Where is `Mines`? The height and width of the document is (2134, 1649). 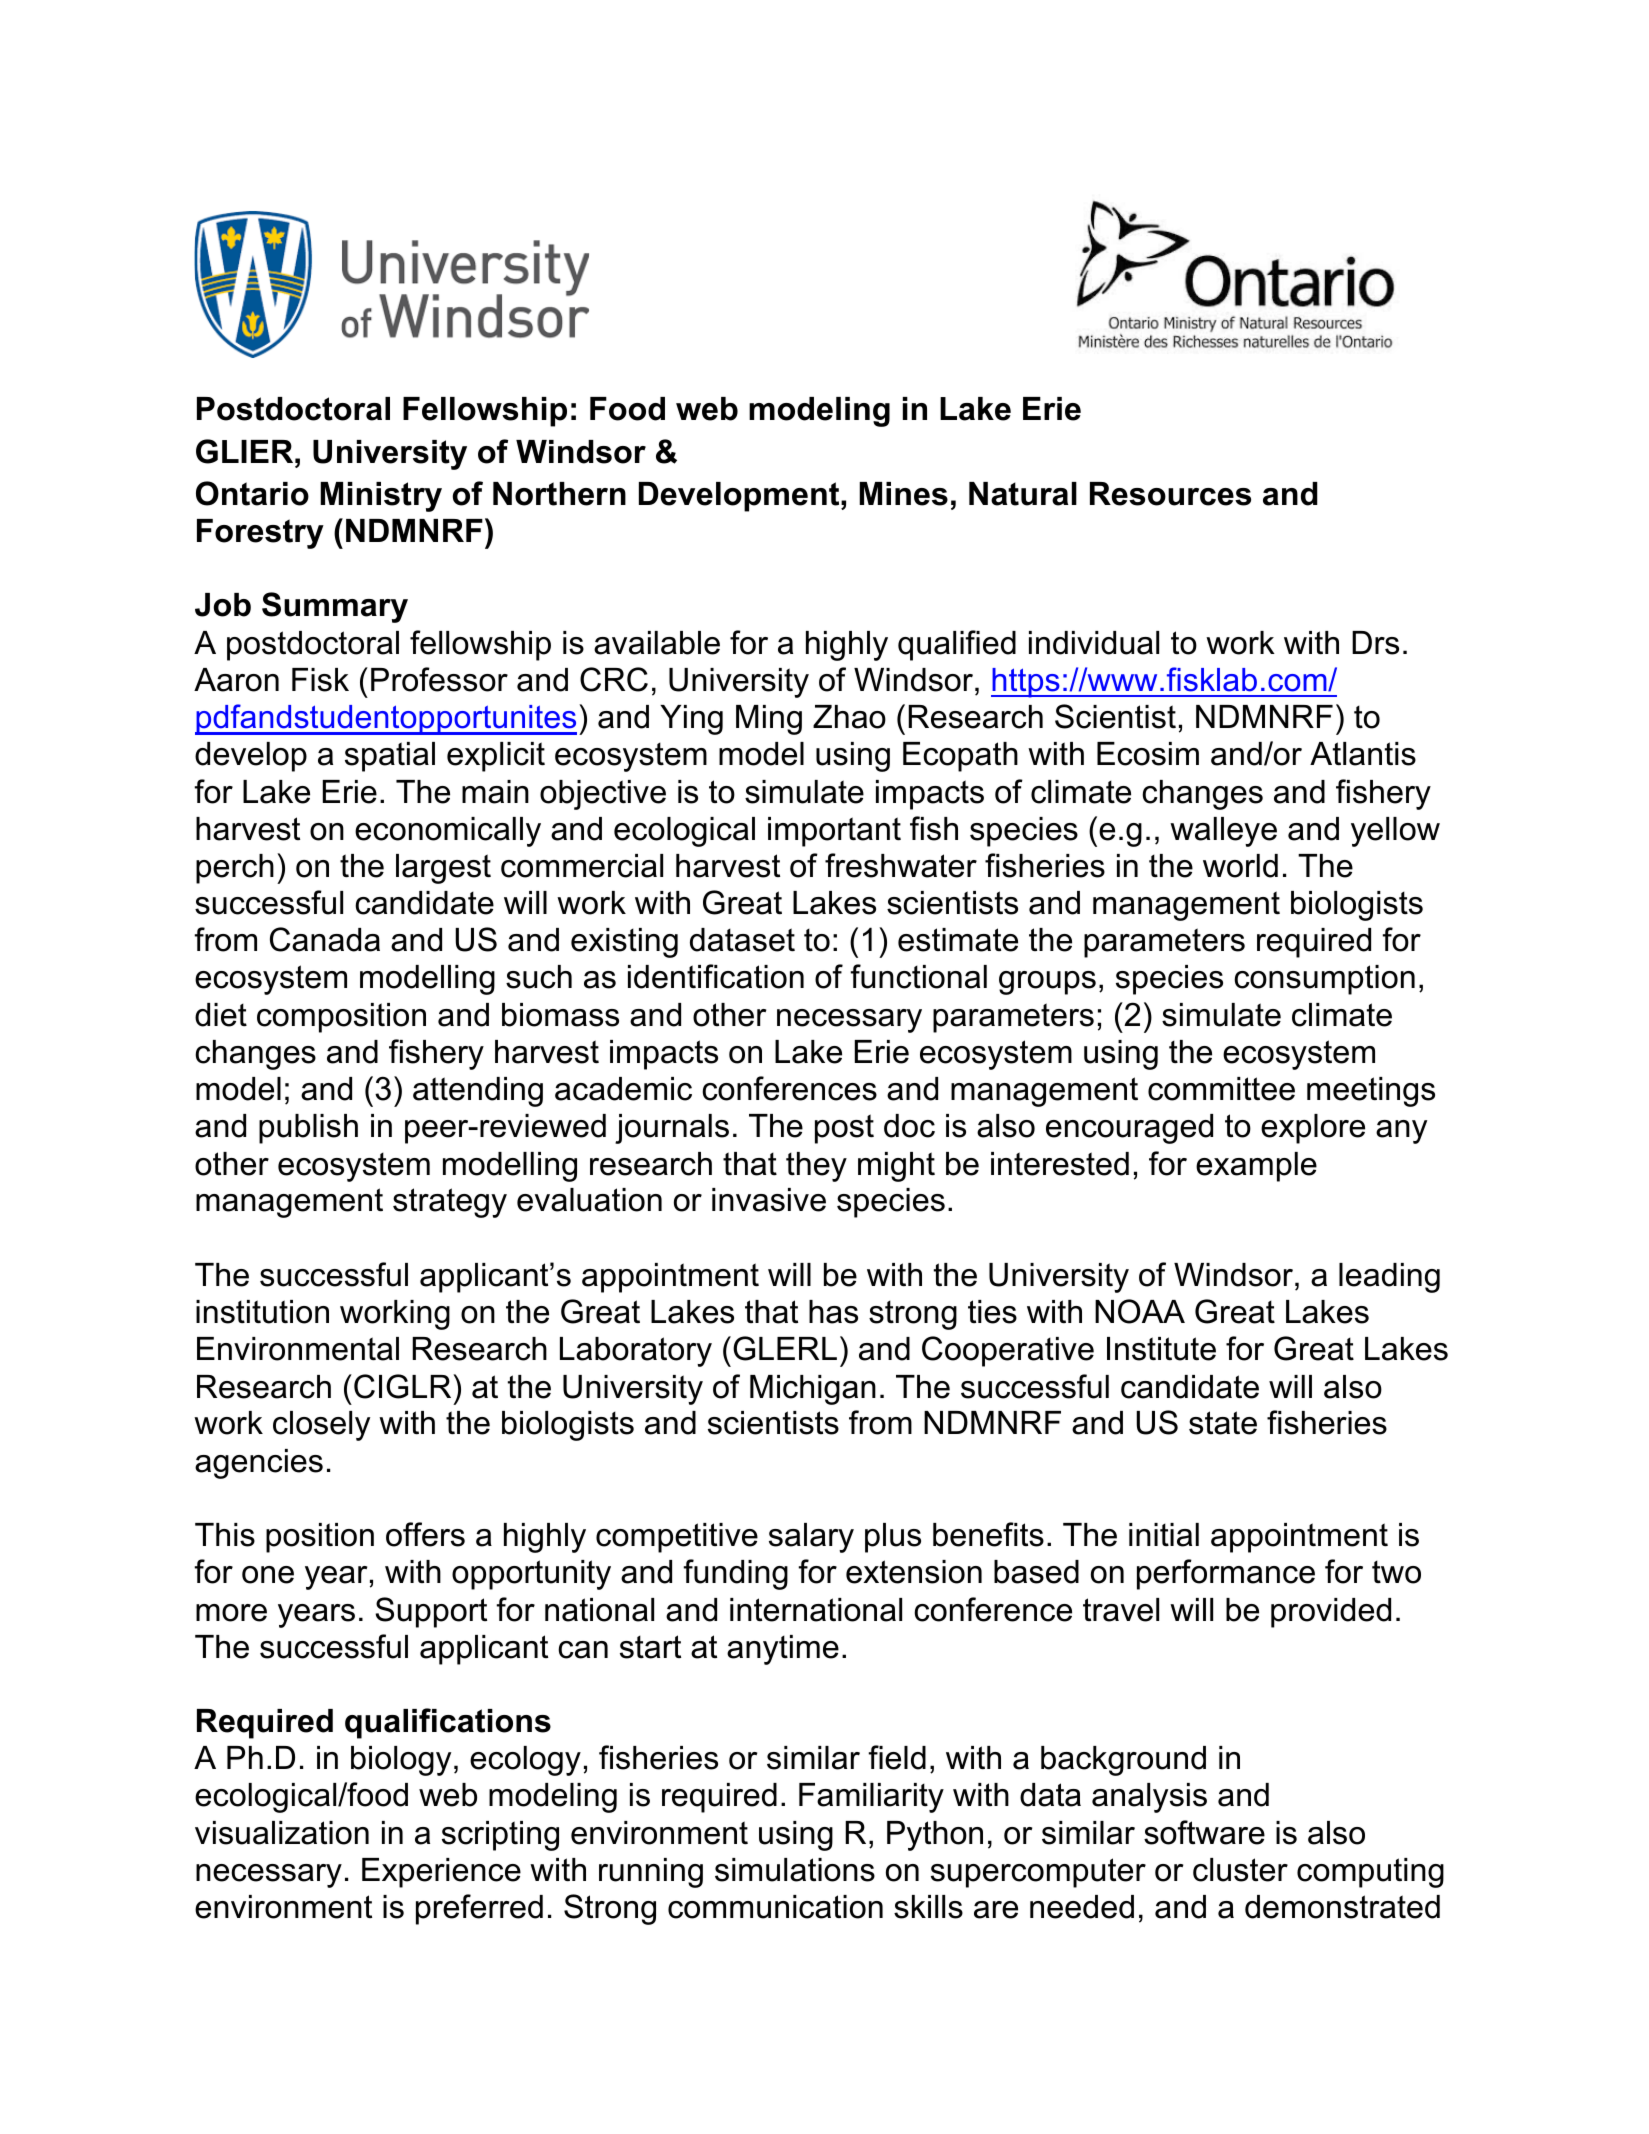 Mines is located at coordinates (903, 494).
